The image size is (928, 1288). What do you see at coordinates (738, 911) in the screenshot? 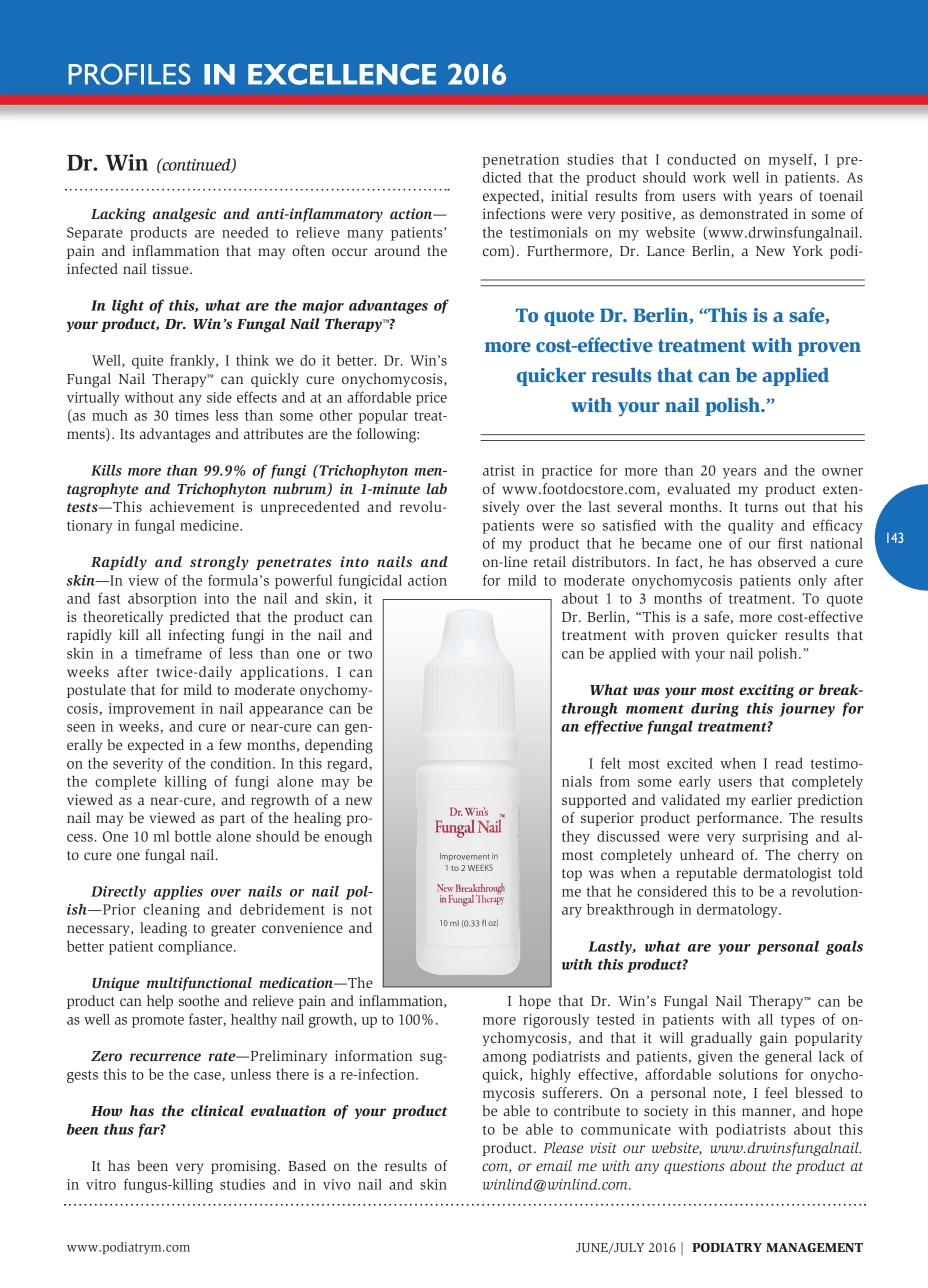
I see `dermatology` at bounding box center [738, 911].
